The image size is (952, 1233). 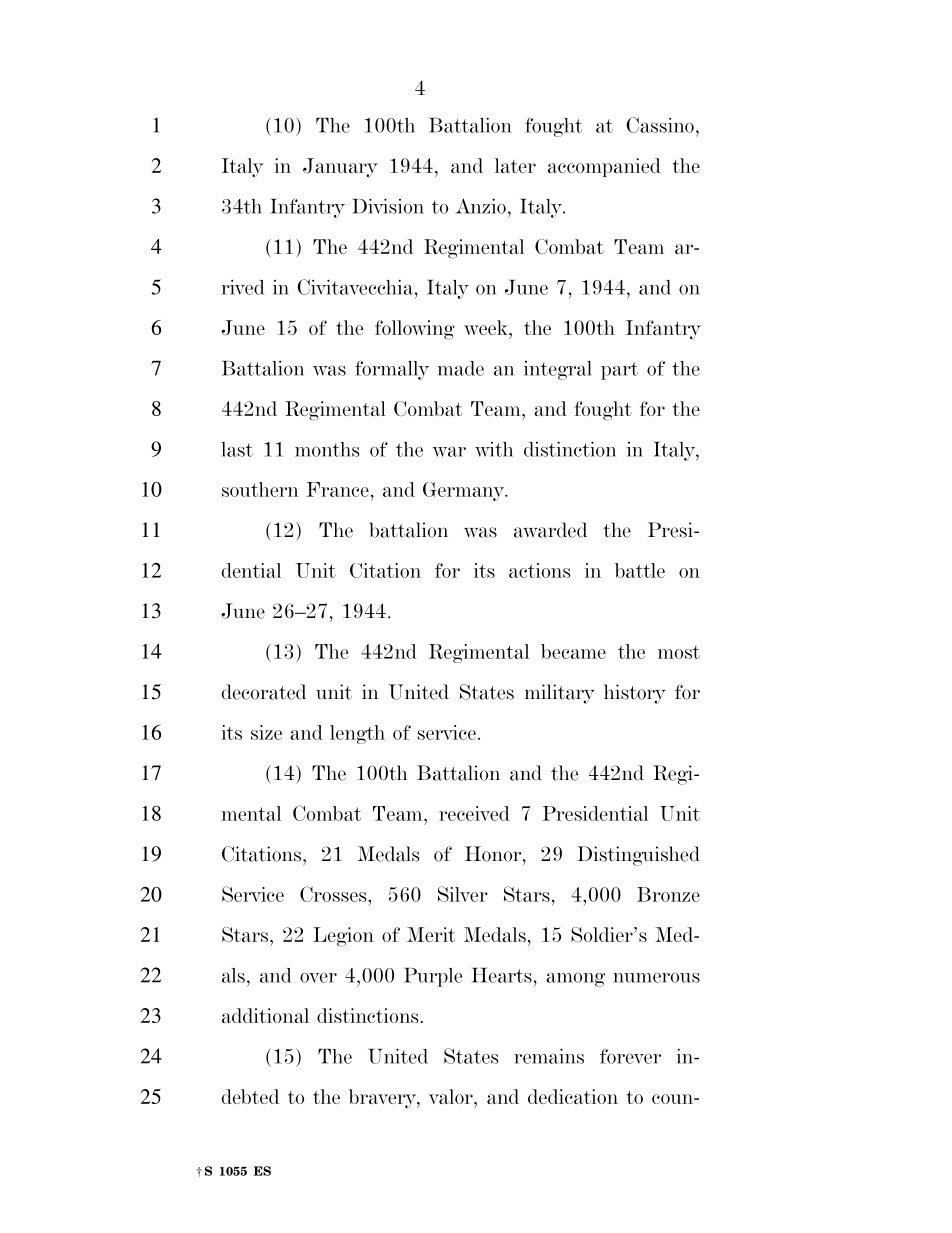 What do you see at coordinates (604, 167) in the page?
I see `accompanied` at bounding box center [604, 167].
